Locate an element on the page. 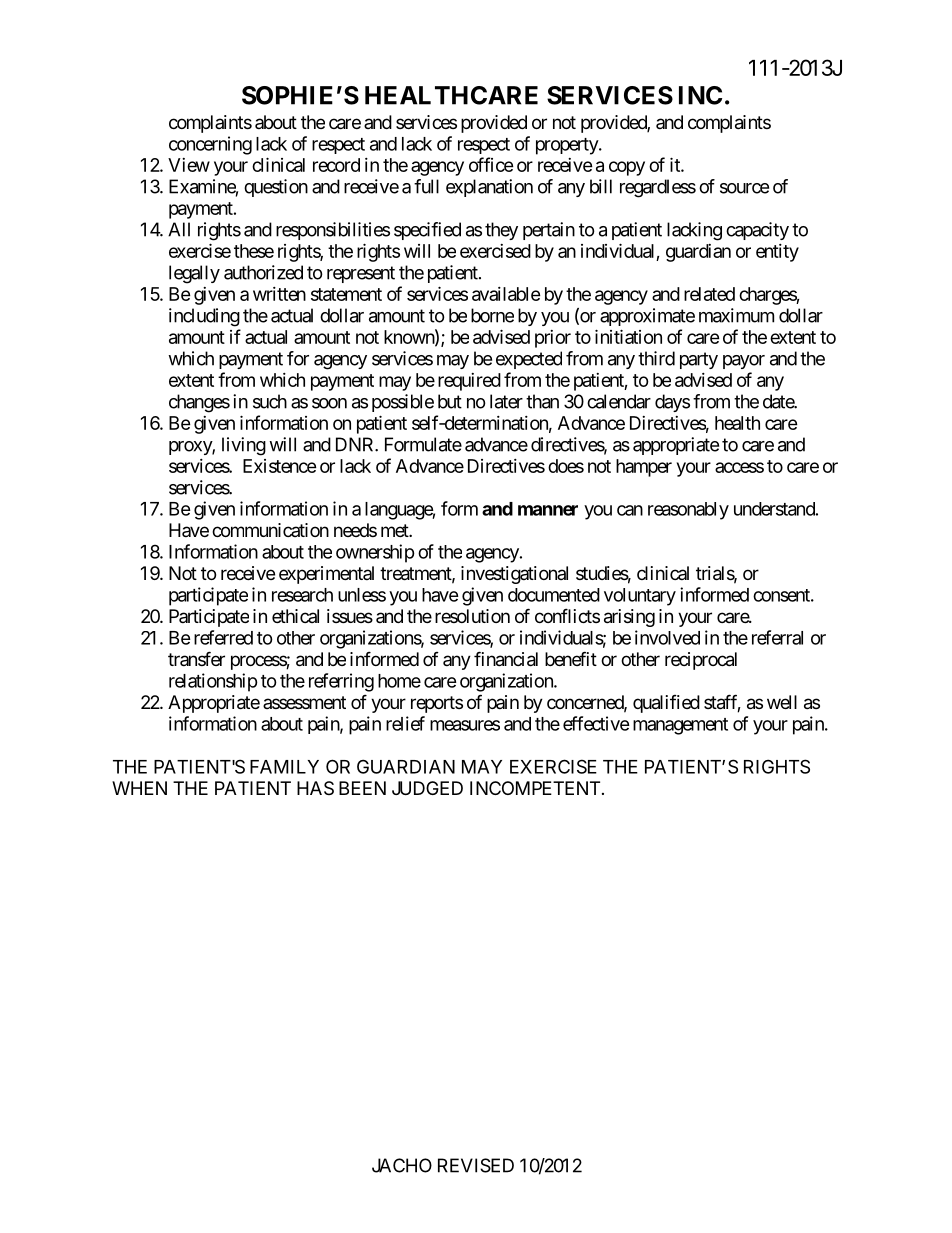  View is located at coordinates (189, 165).
